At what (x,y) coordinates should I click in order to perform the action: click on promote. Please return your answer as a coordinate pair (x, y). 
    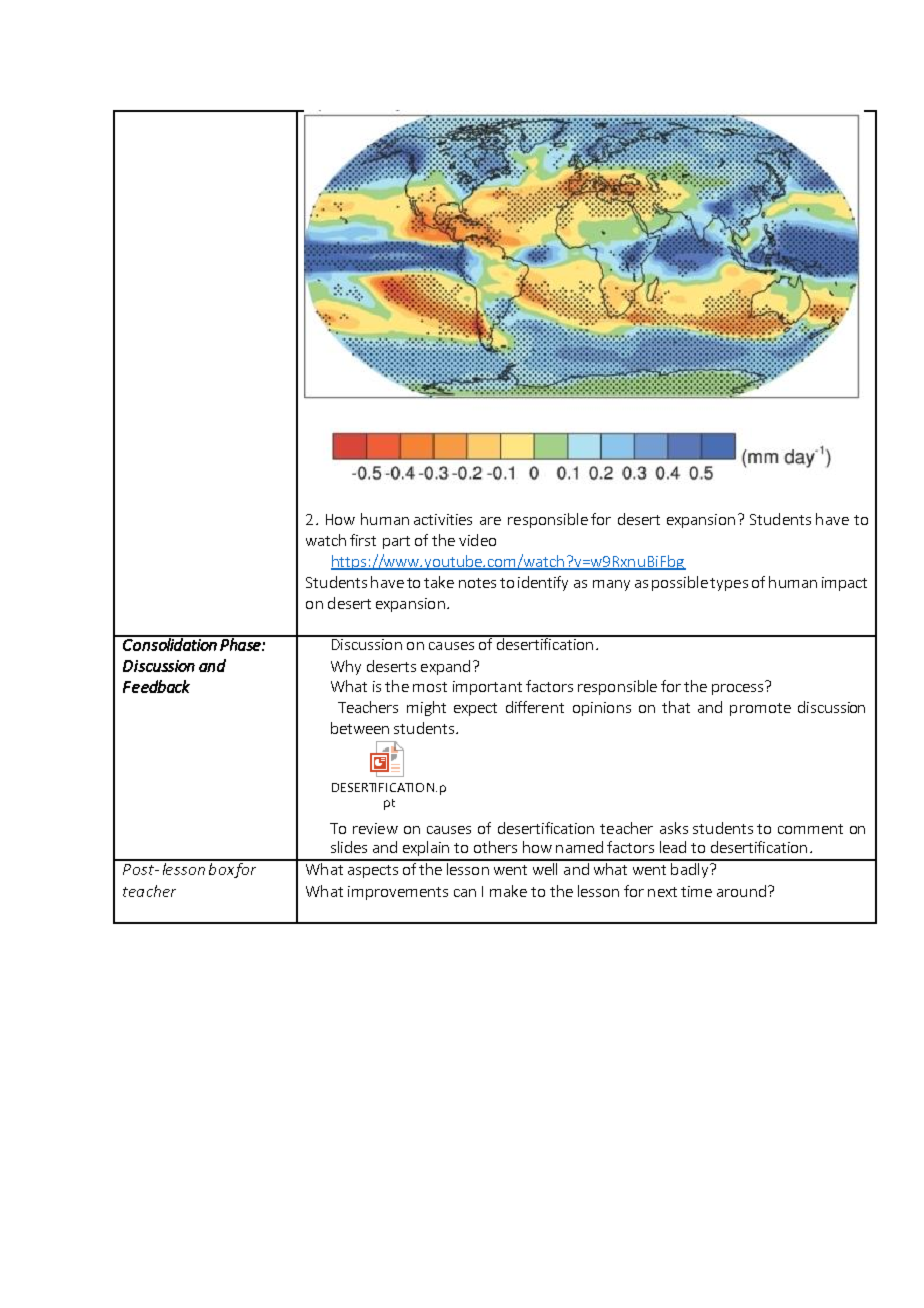
    Looking at the image, I should click on (760, 709).
